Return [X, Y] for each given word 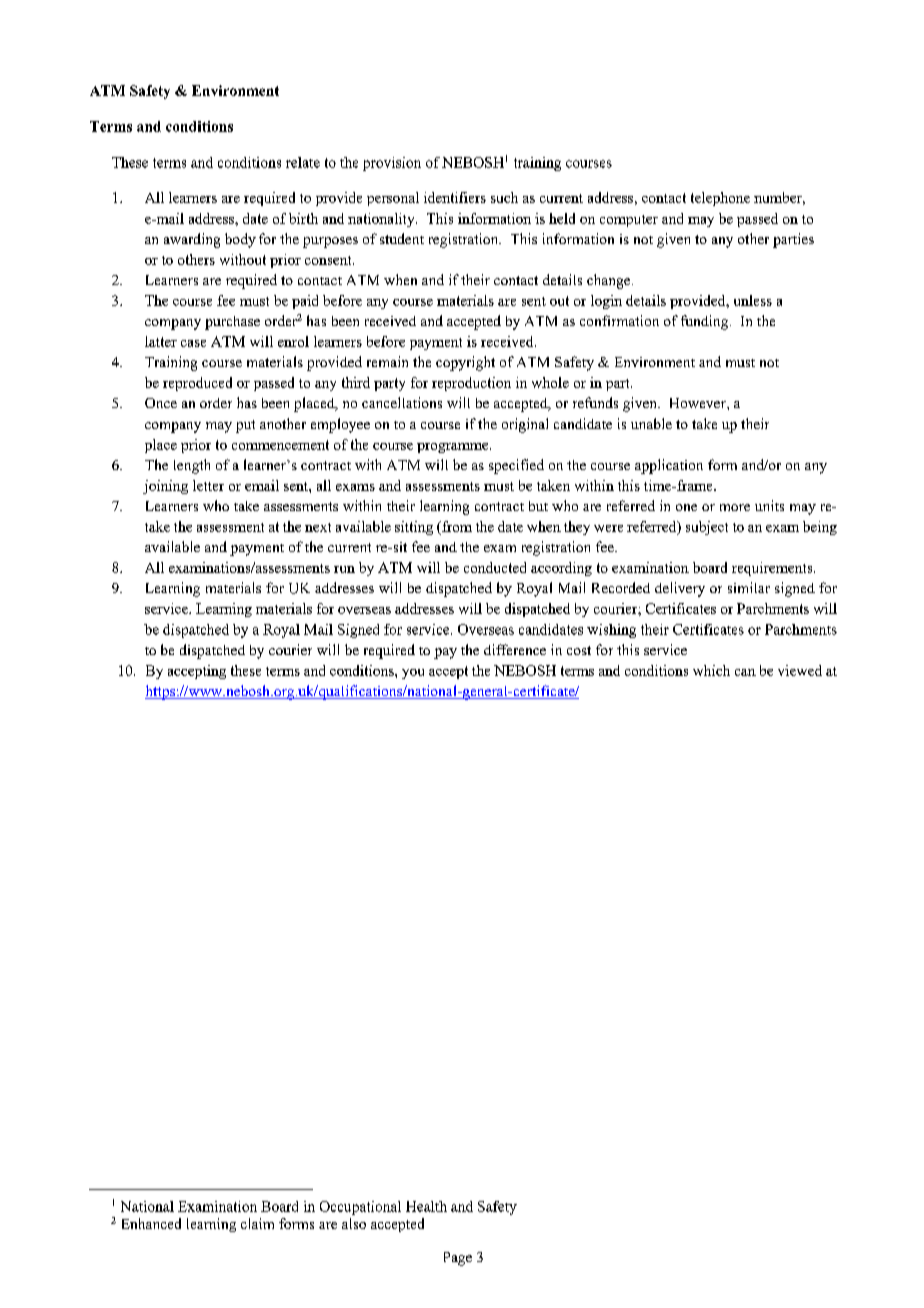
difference [515, 649]
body [240, 240]
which [711, 670]
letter [208, 485]
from [456, 526]
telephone [720, 199]
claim [257, 1223]
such [504, 197]
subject [707, 528]
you [413, 674]
